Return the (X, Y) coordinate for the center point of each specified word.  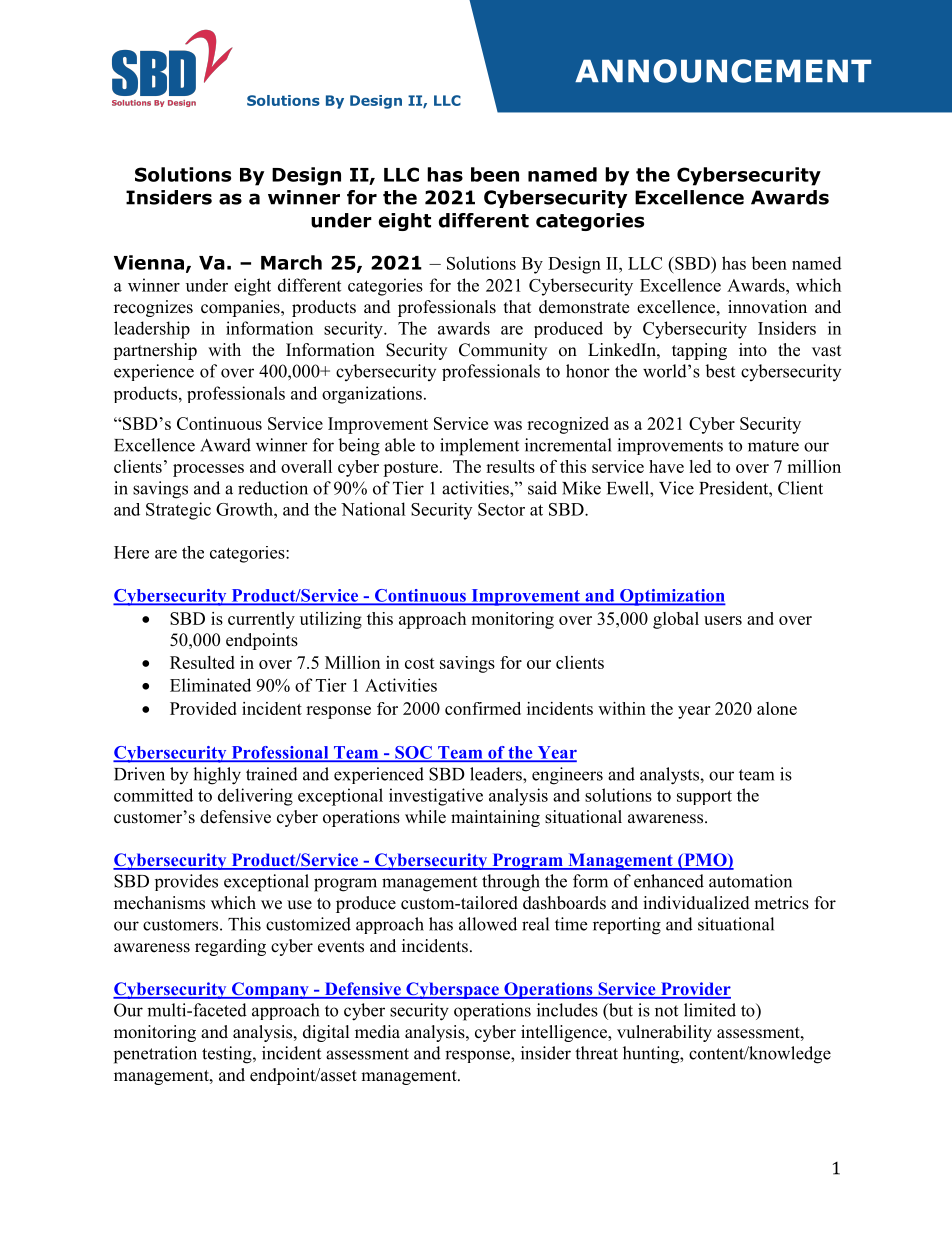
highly (217, 776)
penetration (155, 1055)
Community (503, 351)
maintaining (495, 818)
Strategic (178, 511)
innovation (767, 307)
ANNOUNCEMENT (723, 71)
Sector (501, 509)
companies (241, 308)
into (753, 350)
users (723, 620)
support (704, 797)
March (291, 262)
